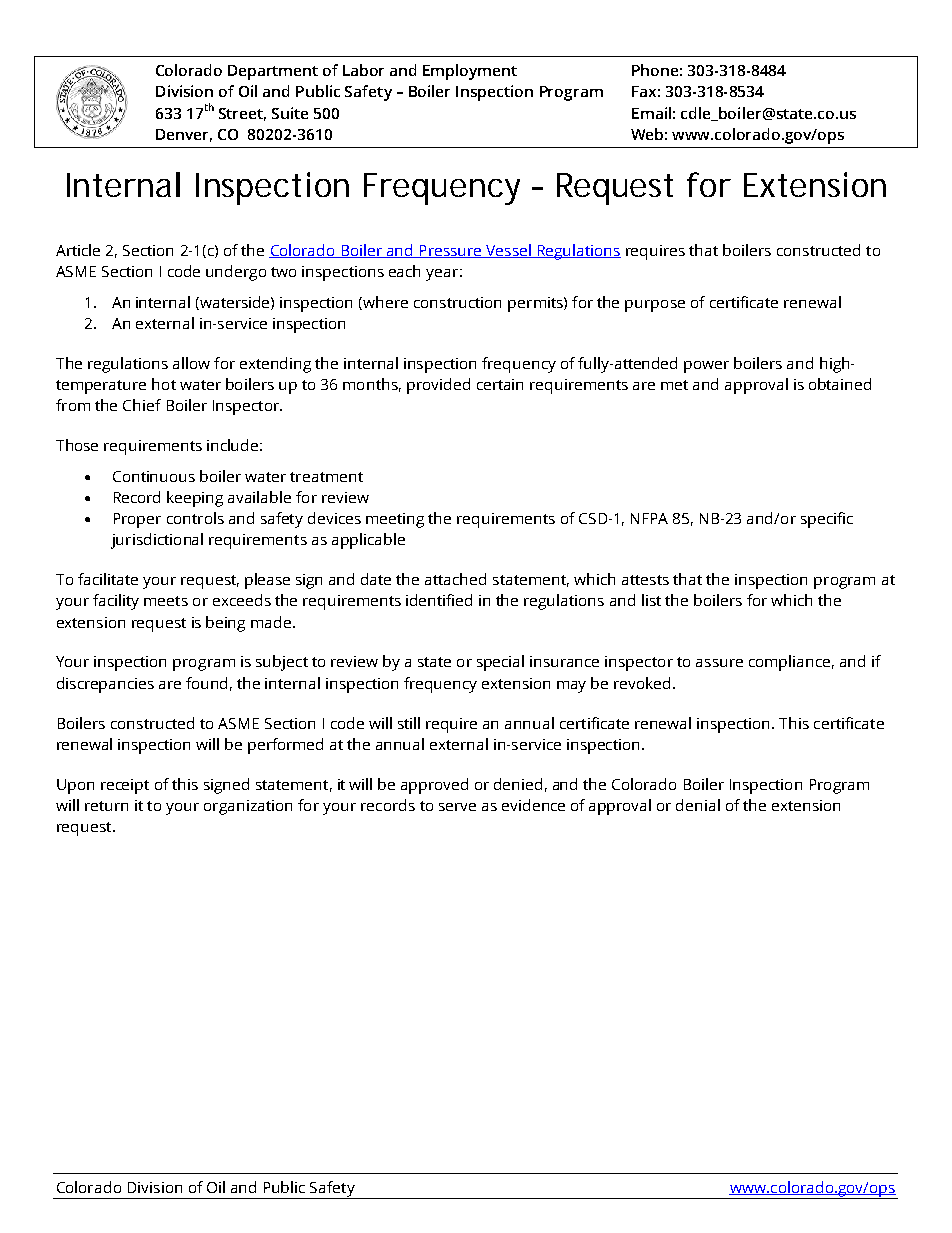  What do you see at coordinates (434, 786) in the image?
I see `approved` at bounding box center [434, 786].
